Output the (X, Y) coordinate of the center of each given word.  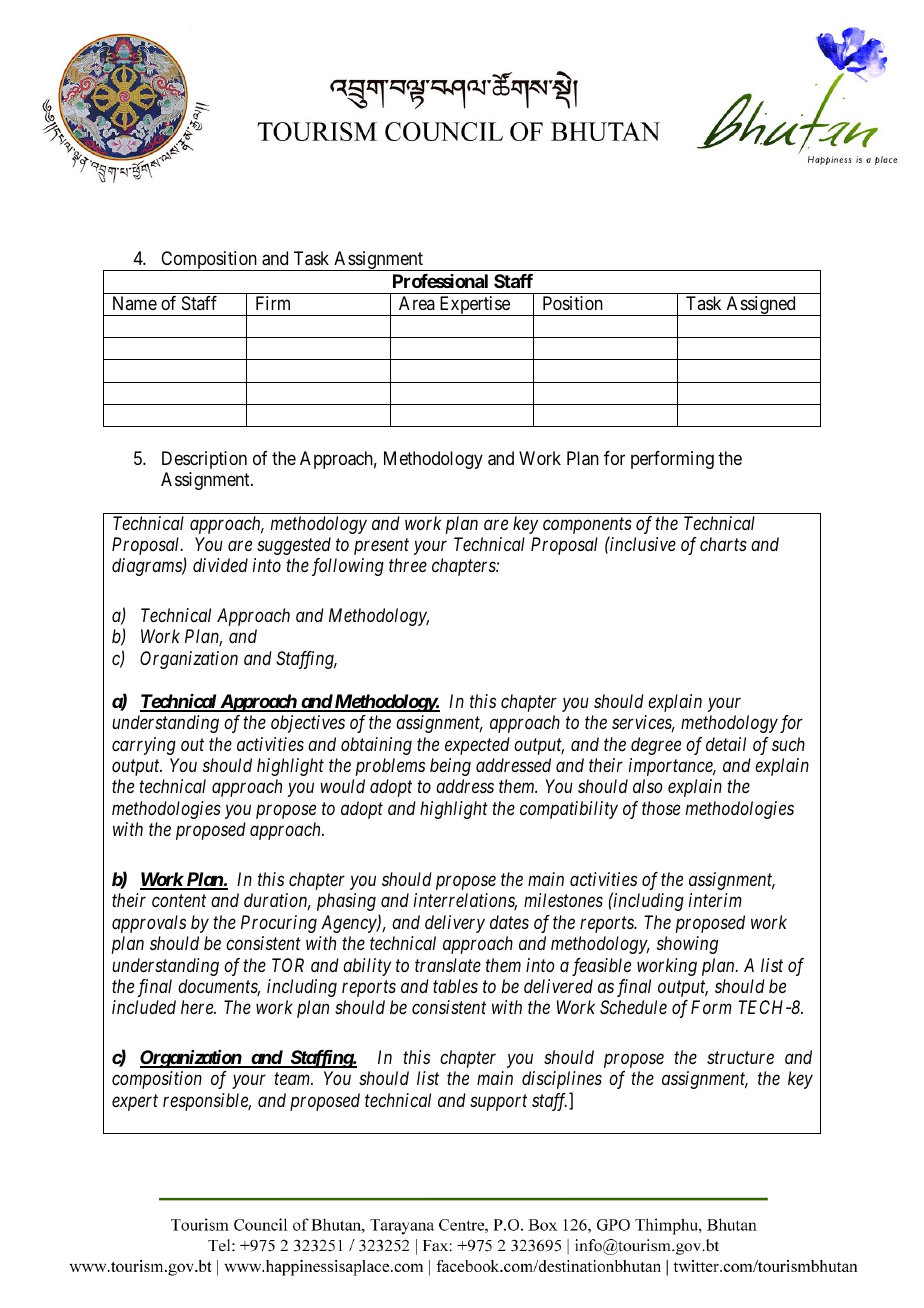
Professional (440, 281)
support (498, 1103)
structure (740, 1058)
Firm (273, 303)
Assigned (761, 306)
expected (477, 746)
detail (726, 744)
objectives (308, 724)
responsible (207, 1102)
